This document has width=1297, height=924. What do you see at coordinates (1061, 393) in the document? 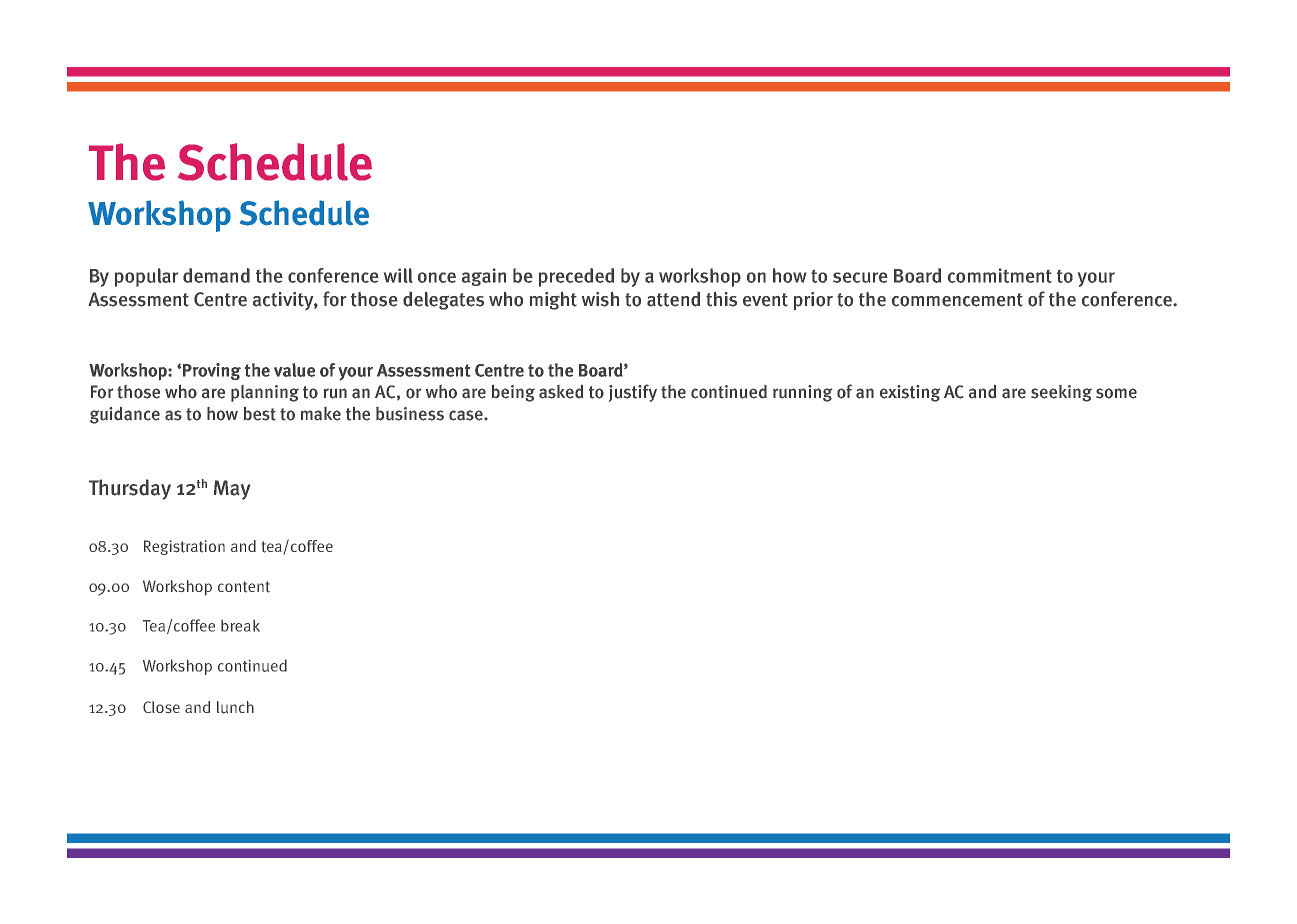
I see `seeking` at bounding box center [1061, 393].
